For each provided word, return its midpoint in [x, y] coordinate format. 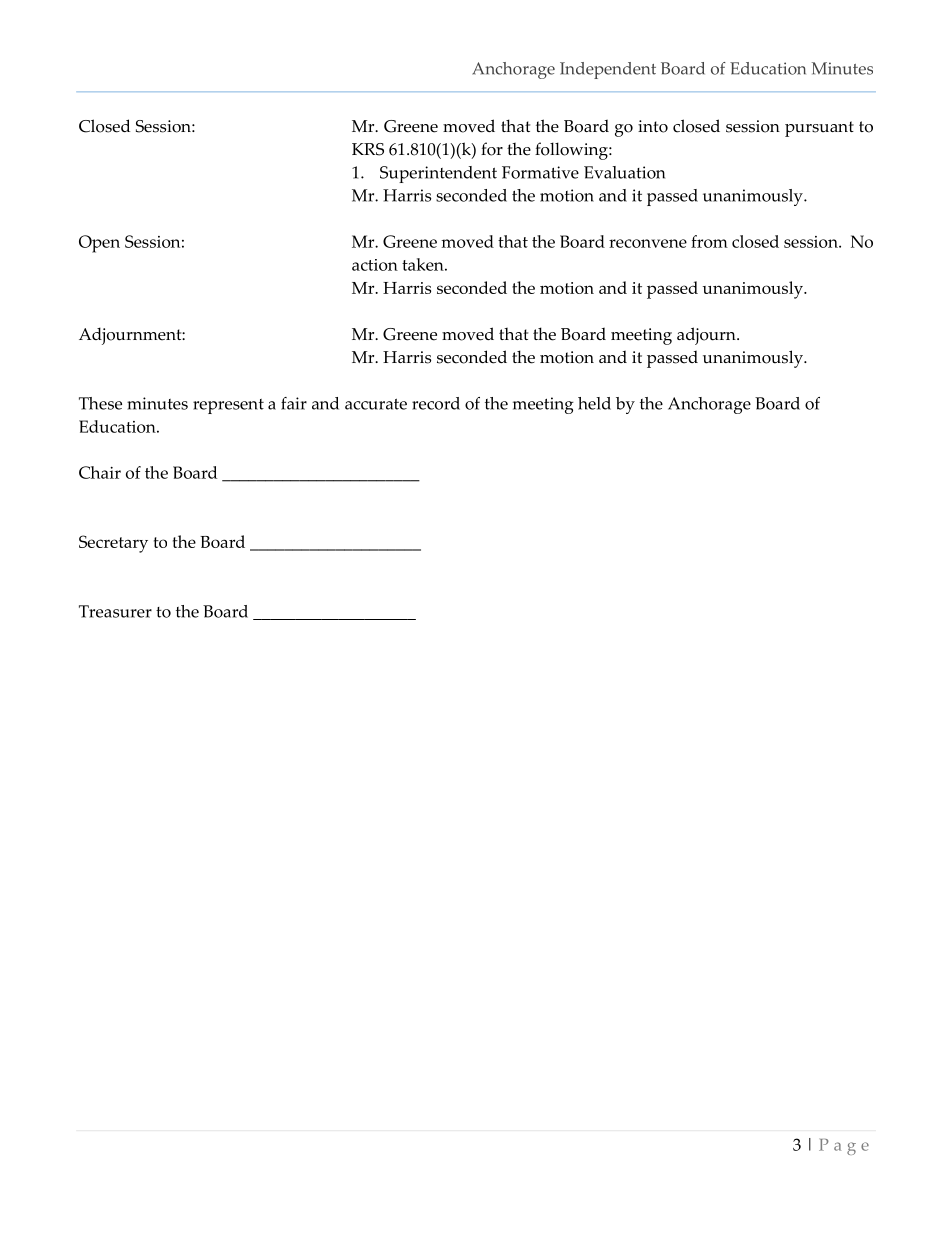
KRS [368, 149]
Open [99, 244]
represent [228, 406]
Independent [608, 70]
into [653, 126]
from [709, 241]
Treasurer [115, 611]
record [436, 403]
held [594, 403]
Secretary [113, 544]
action [375, 265]
